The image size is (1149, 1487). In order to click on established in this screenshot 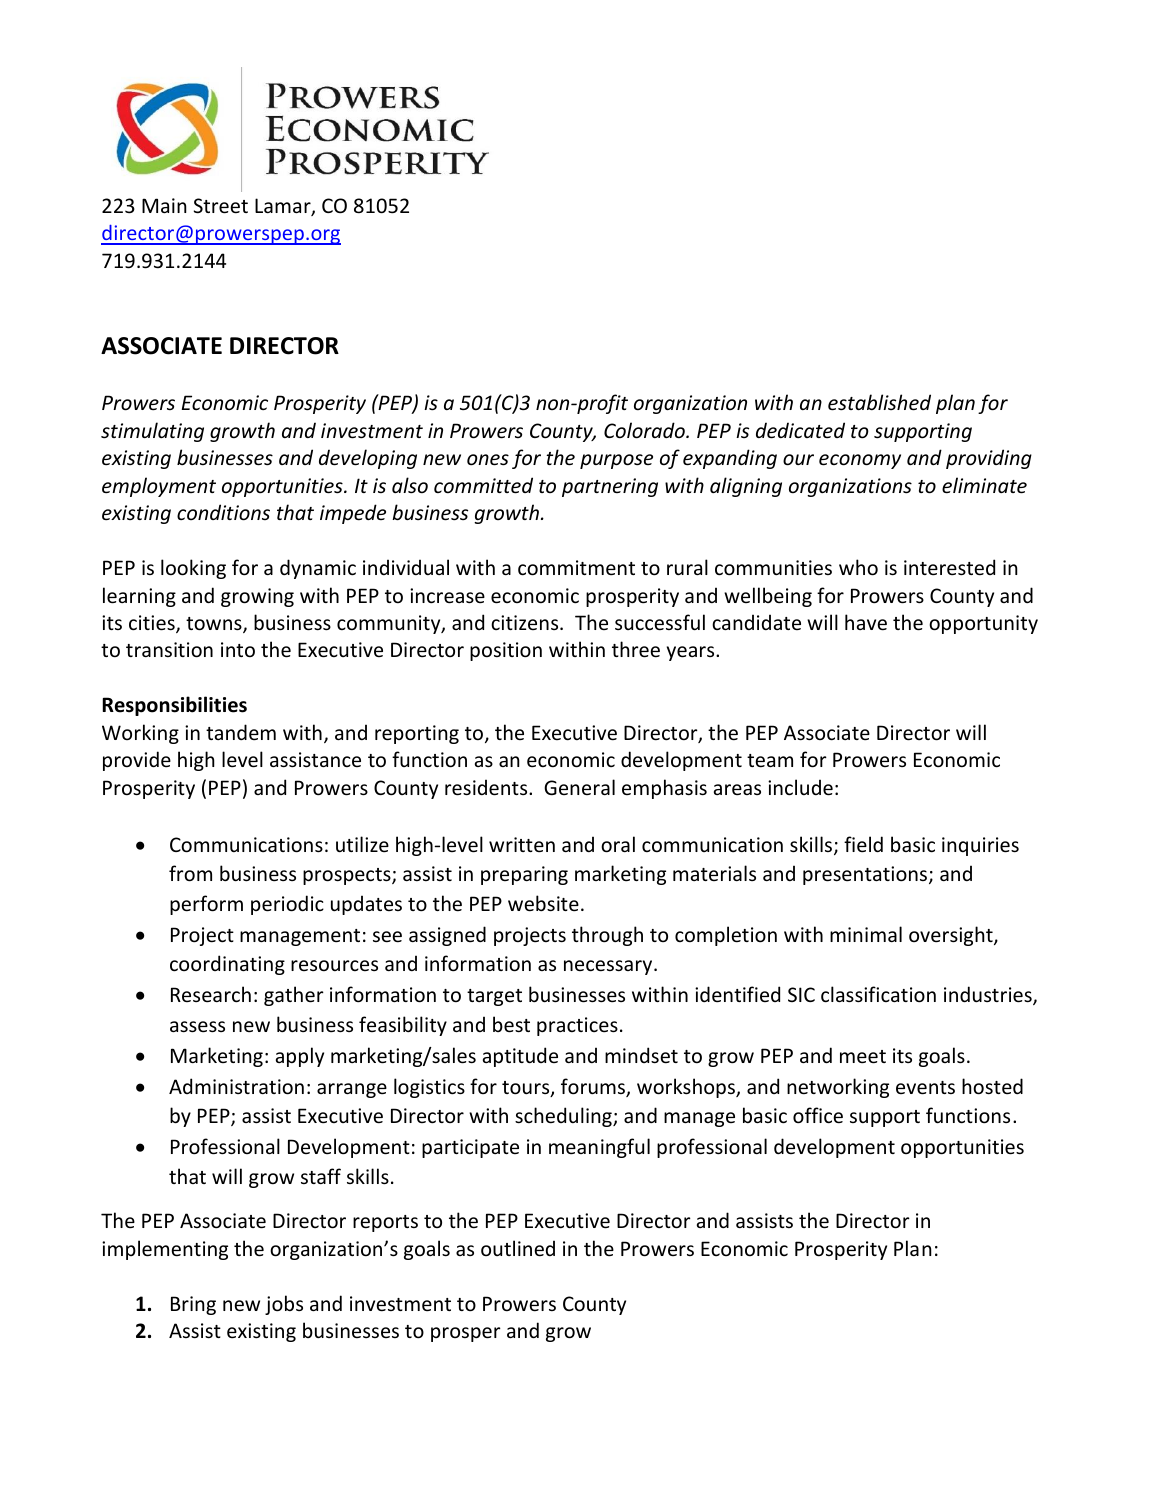, I will do `click(879, 402)`.
